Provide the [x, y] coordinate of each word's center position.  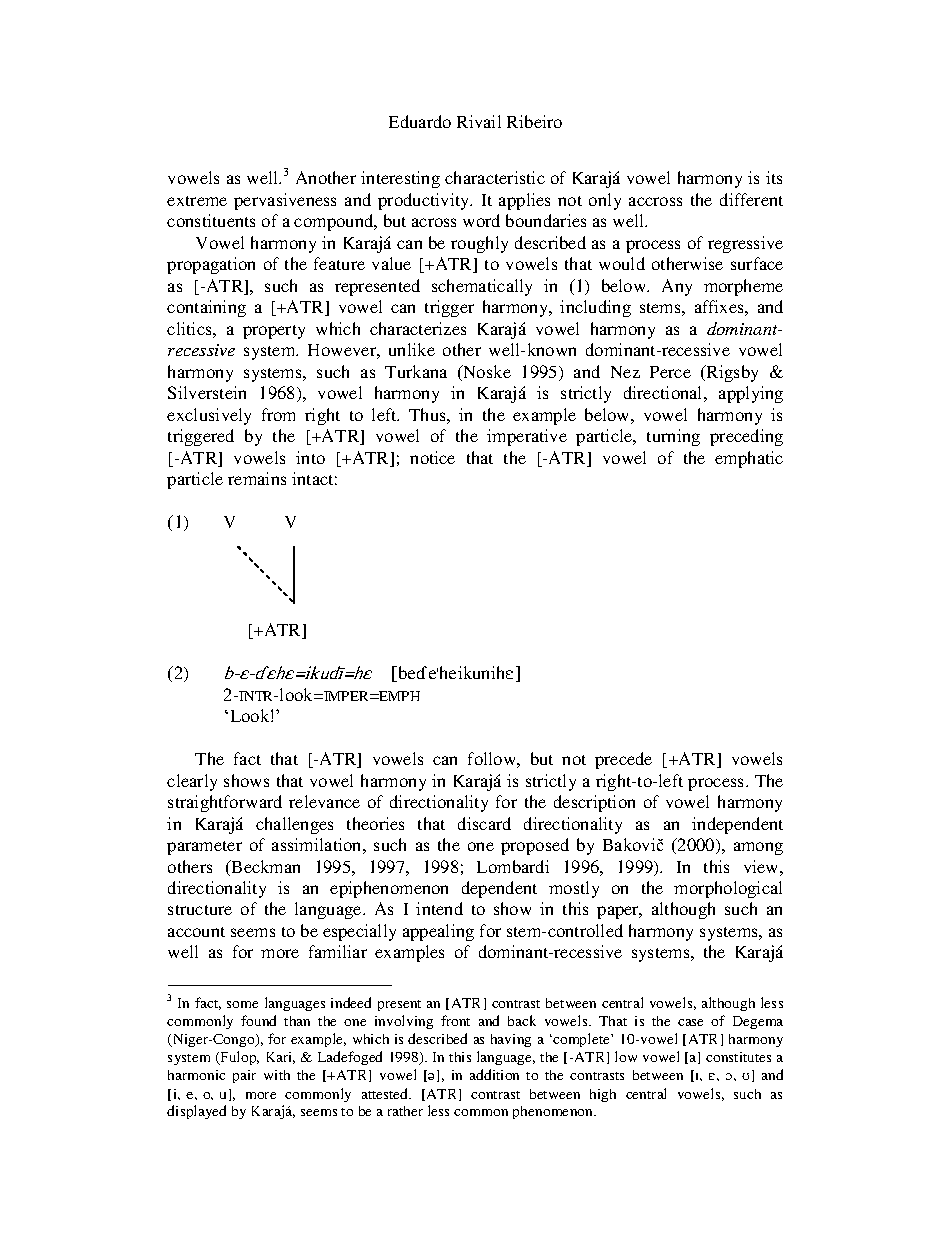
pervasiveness [285, 201]
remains [257, 478]
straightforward [225, 803]
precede [623, 760]
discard [484, 823]
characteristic [495, 177]
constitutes [738, 1057]
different [751, 199]
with [277, 1075]
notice [432, 457]
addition [494, 1074]
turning [673, 437]
